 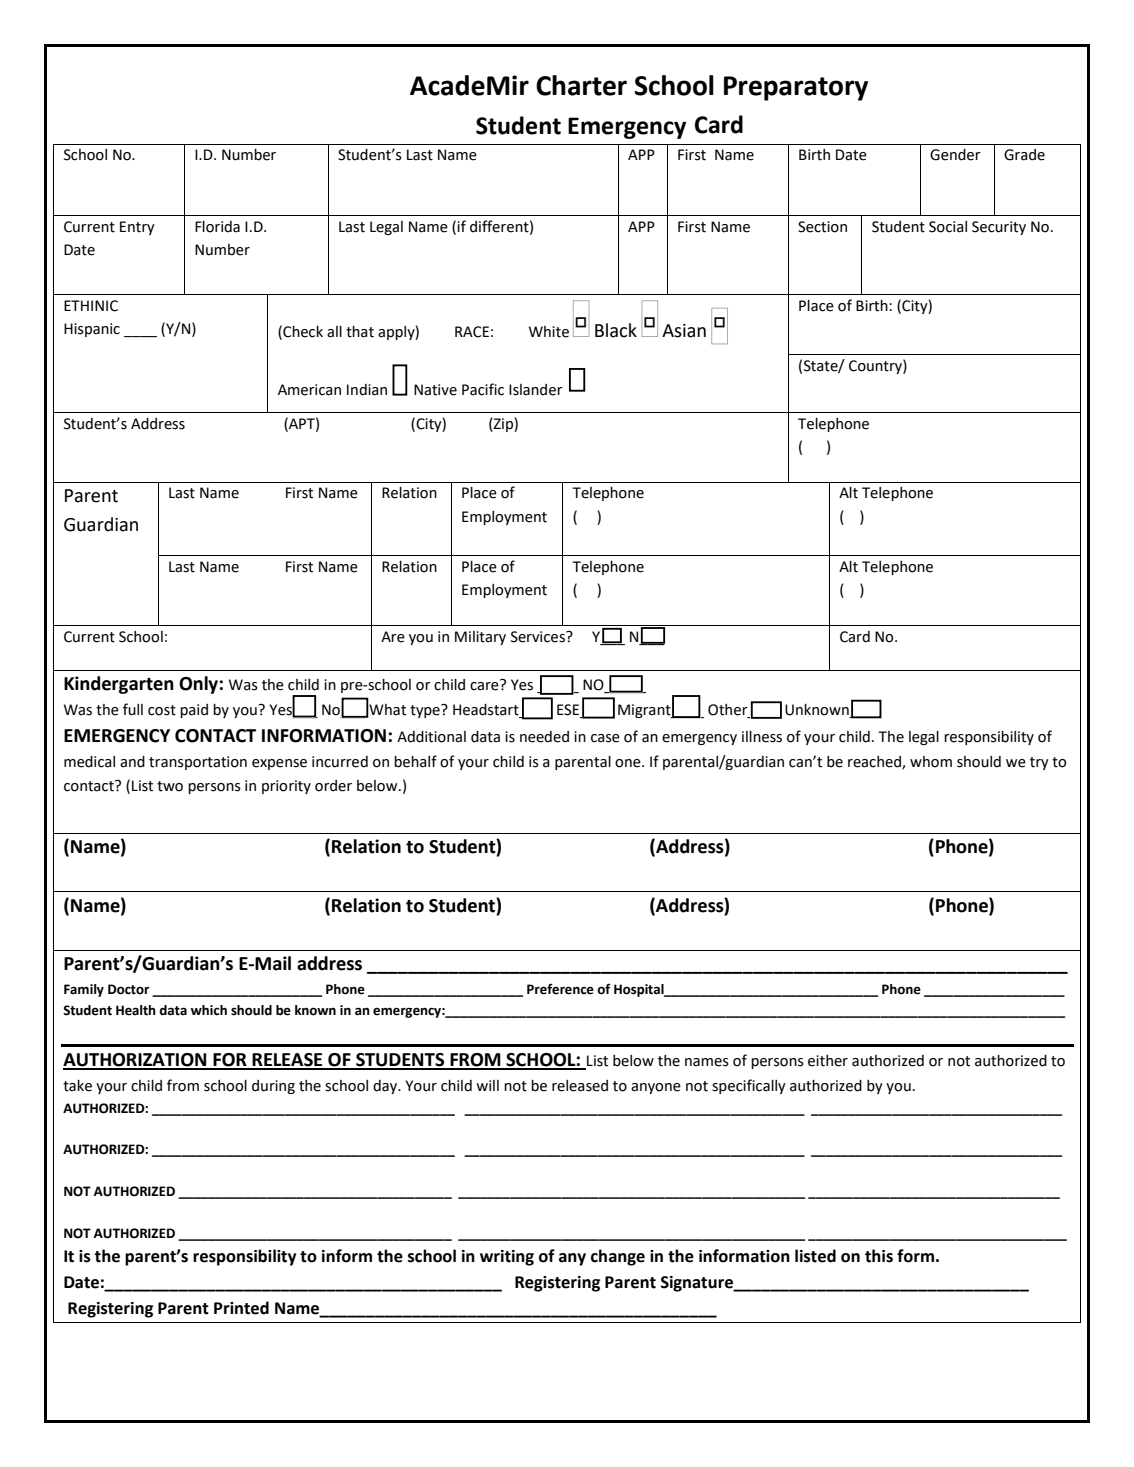 What do you see at coordinates (241, 1308) in the document?
I see `Printed` at bounding box center [241, 1308].
